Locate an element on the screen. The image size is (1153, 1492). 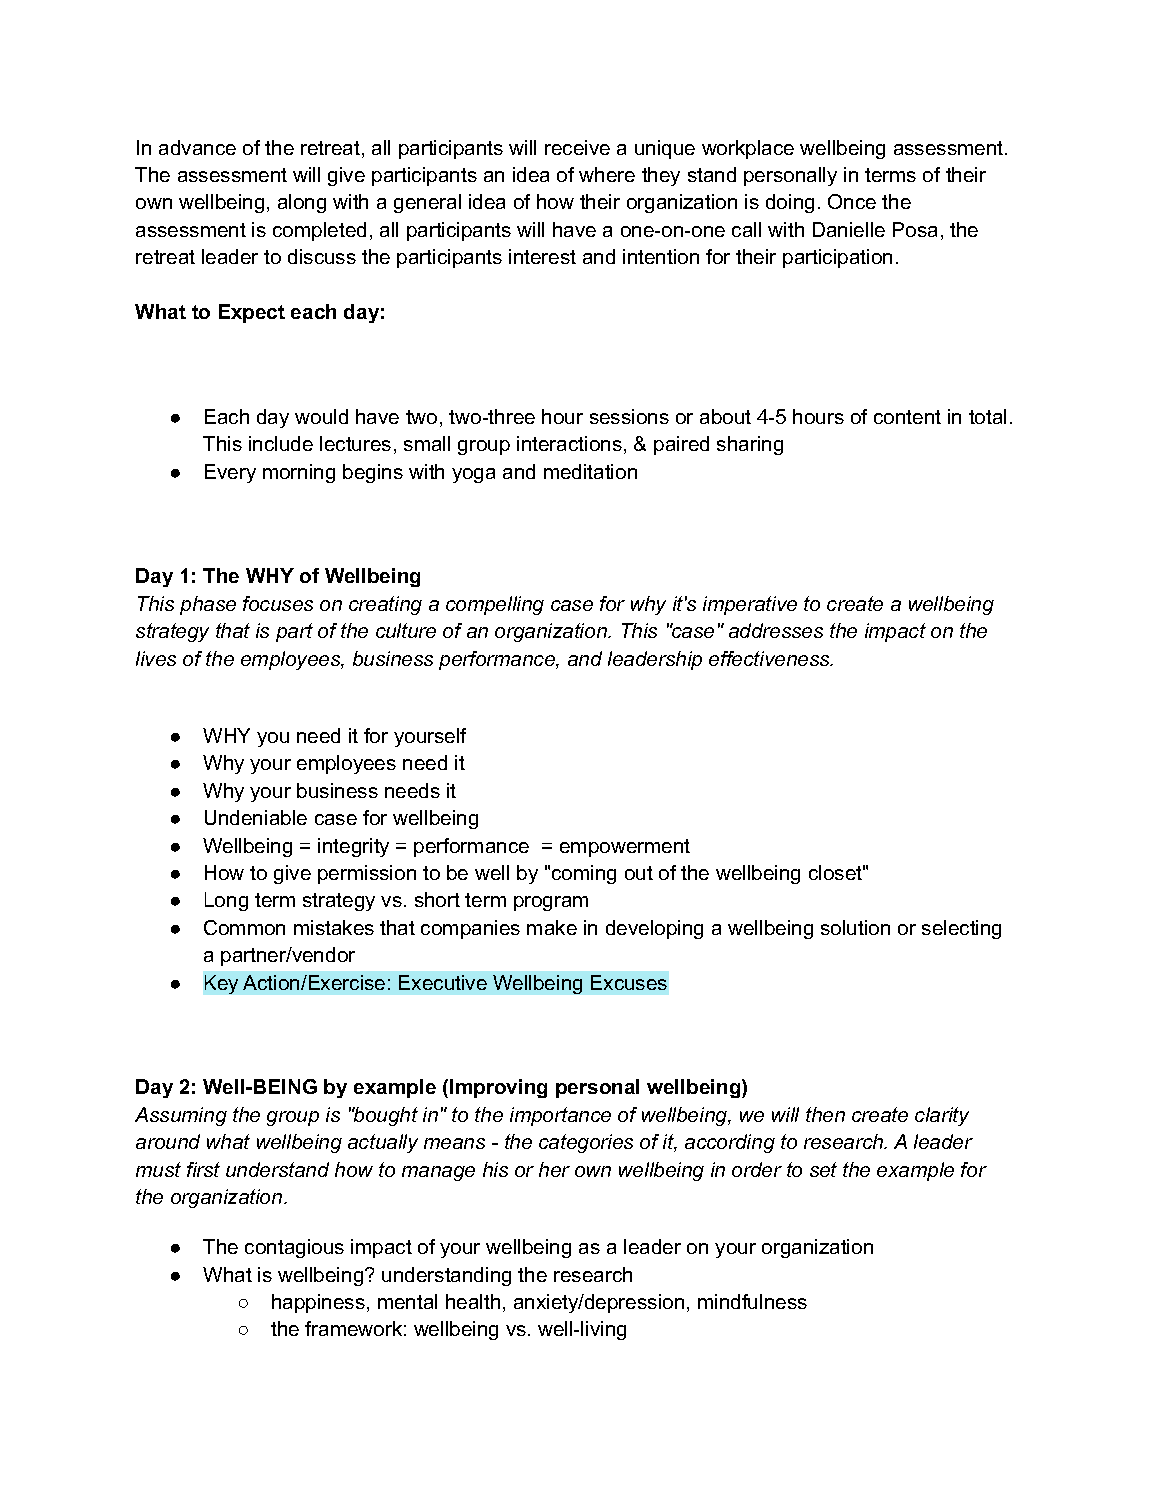
solution is located at coordinates (855, 927).
